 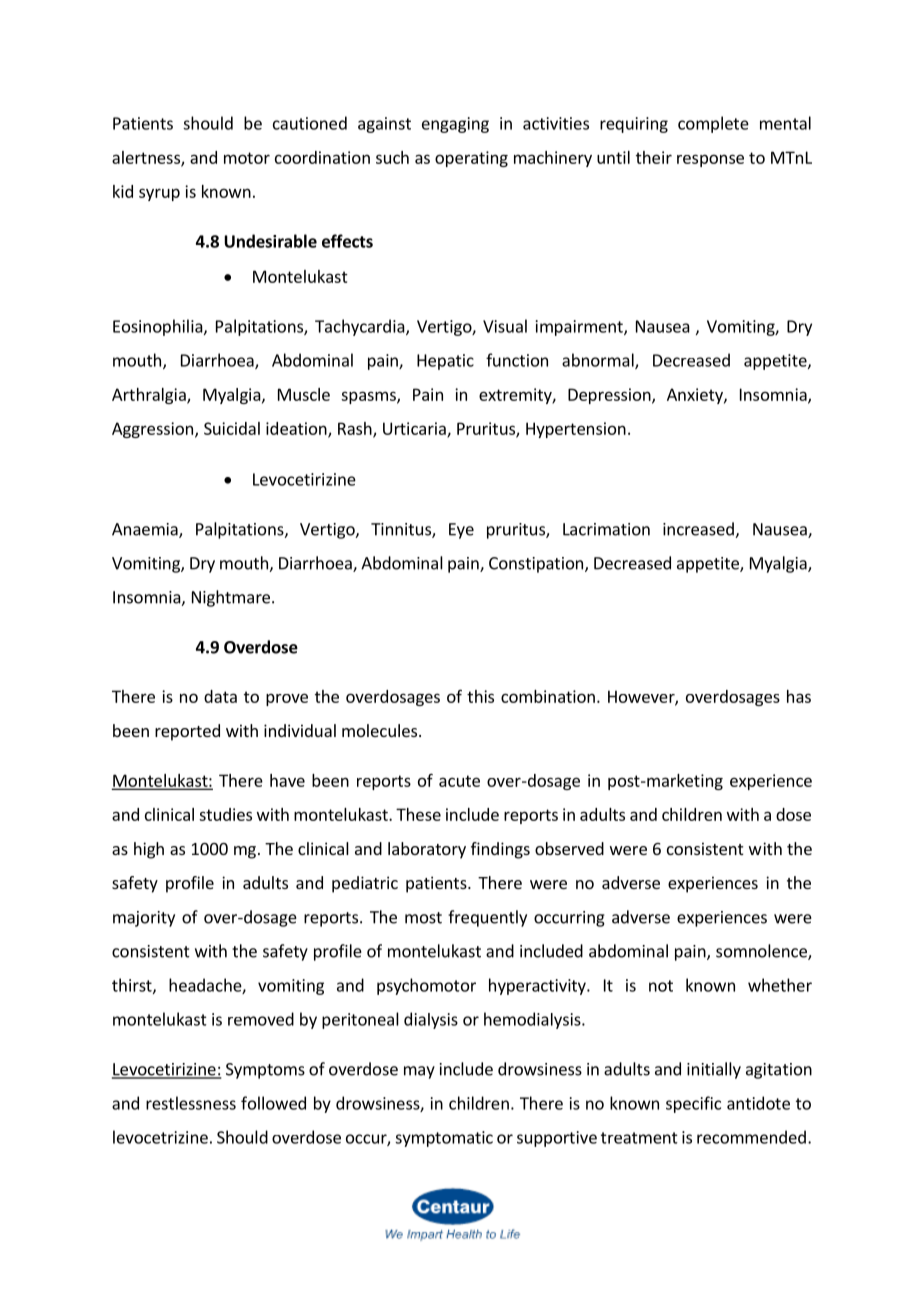 I want to click on this, so click(x=480, y=696).
